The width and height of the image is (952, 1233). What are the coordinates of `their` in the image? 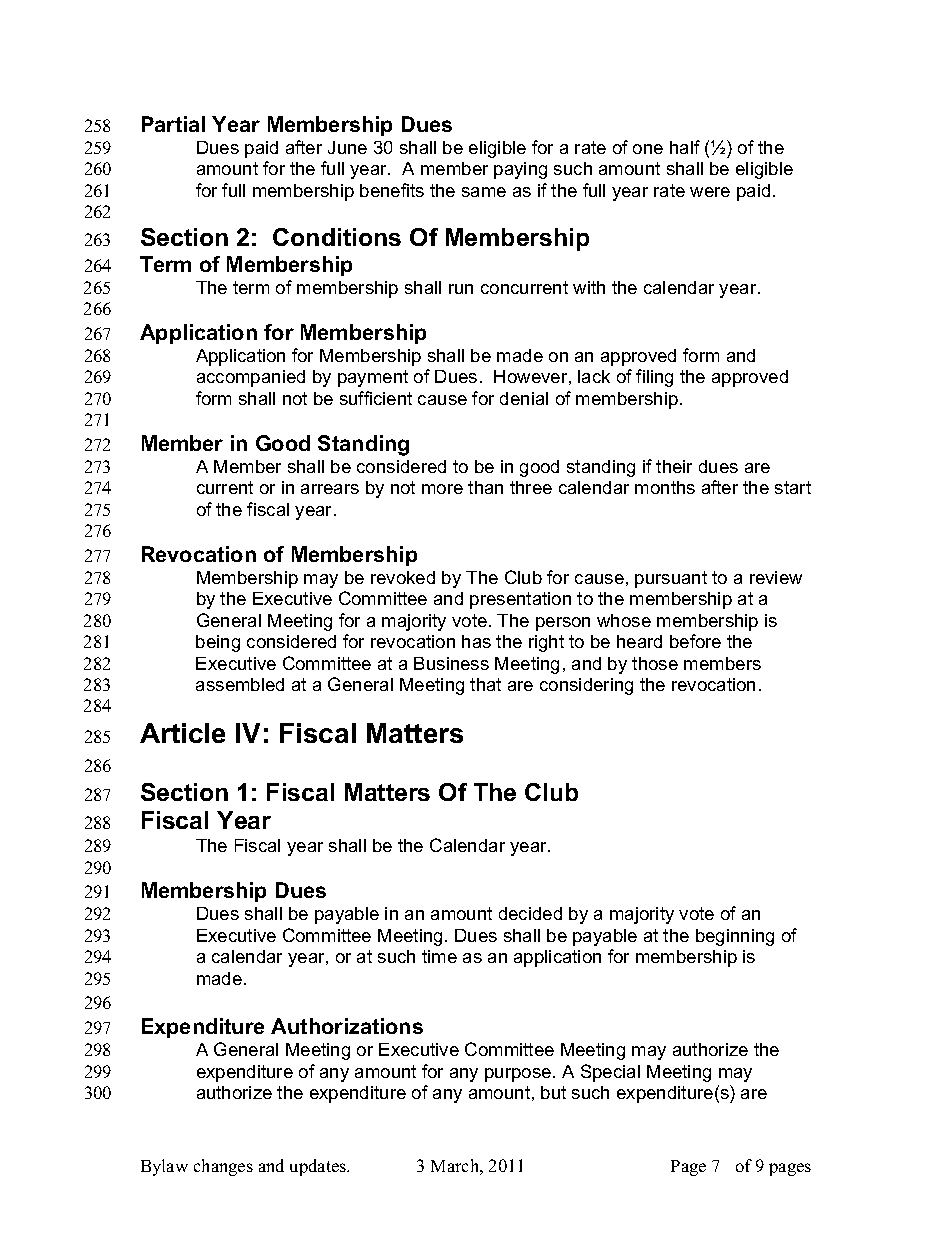 It's located at (674, 466).
